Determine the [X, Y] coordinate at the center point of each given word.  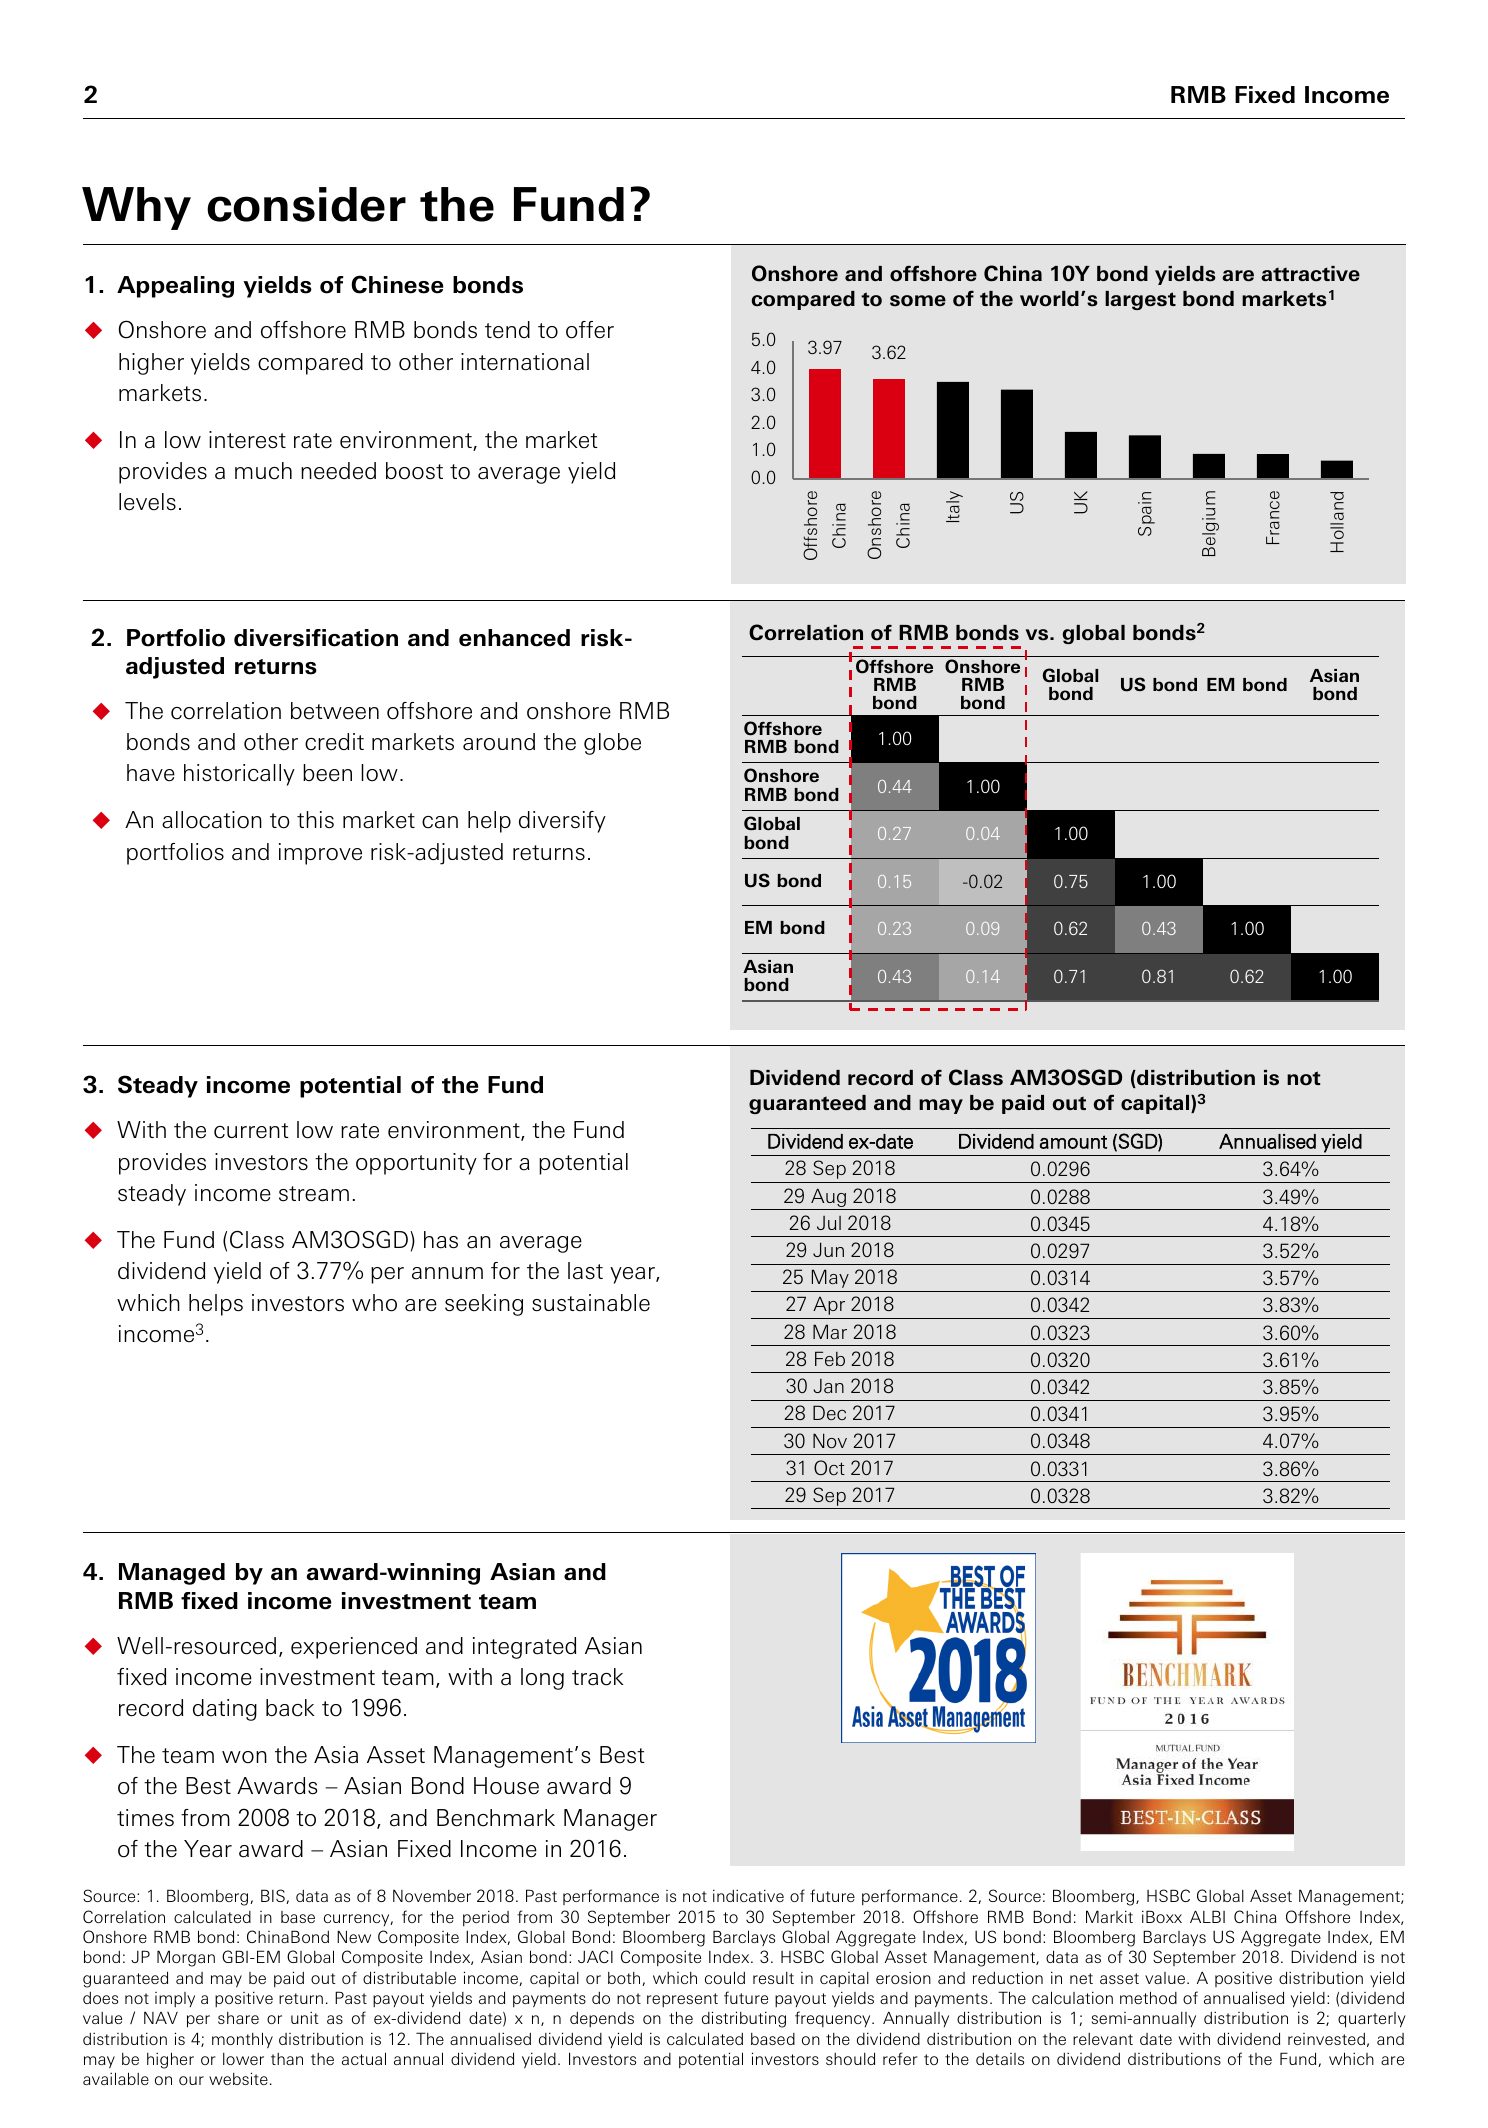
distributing [744, 2019]
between [335, 711]
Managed [172, 1574]
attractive [1310, 274]
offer [590, 330]
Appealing [175, 287]
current [251, 1131]
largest [1140, 300]
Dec [829, 1412]
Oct [829, 1467]
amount [1073, 1142]
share [238, 2018]
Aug [828, 1197]
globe [612, 744]
